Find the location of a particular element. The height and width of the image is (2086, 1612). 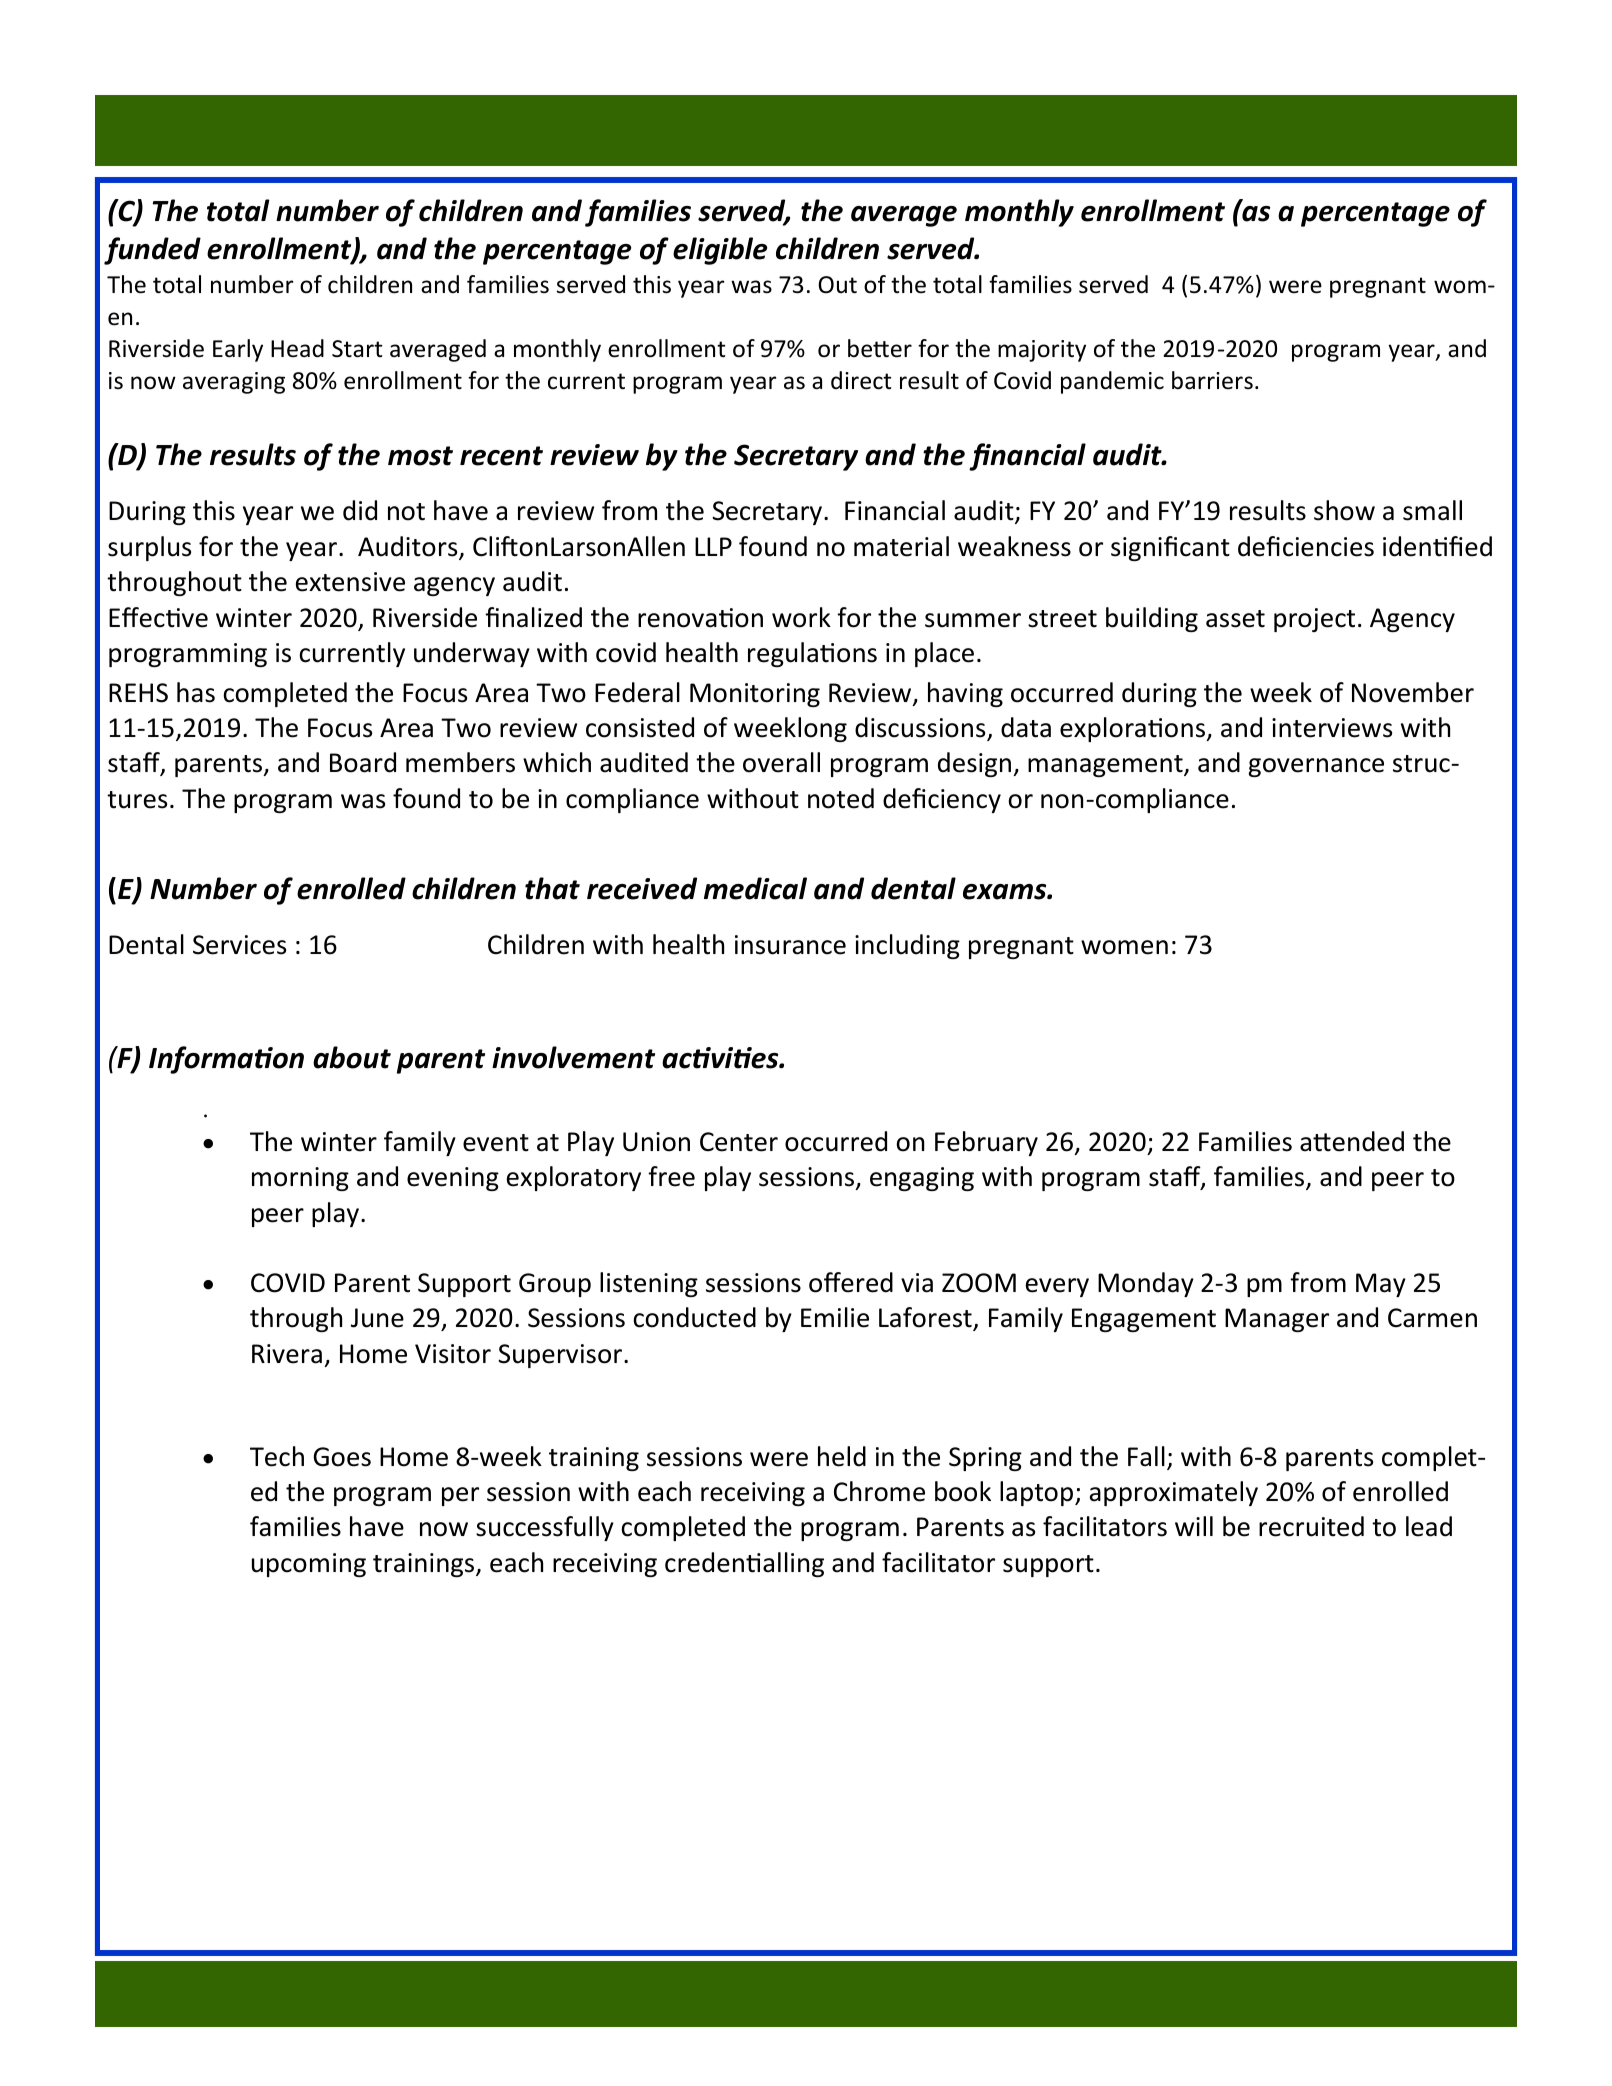

Services is located at coordinates (239, 945).
